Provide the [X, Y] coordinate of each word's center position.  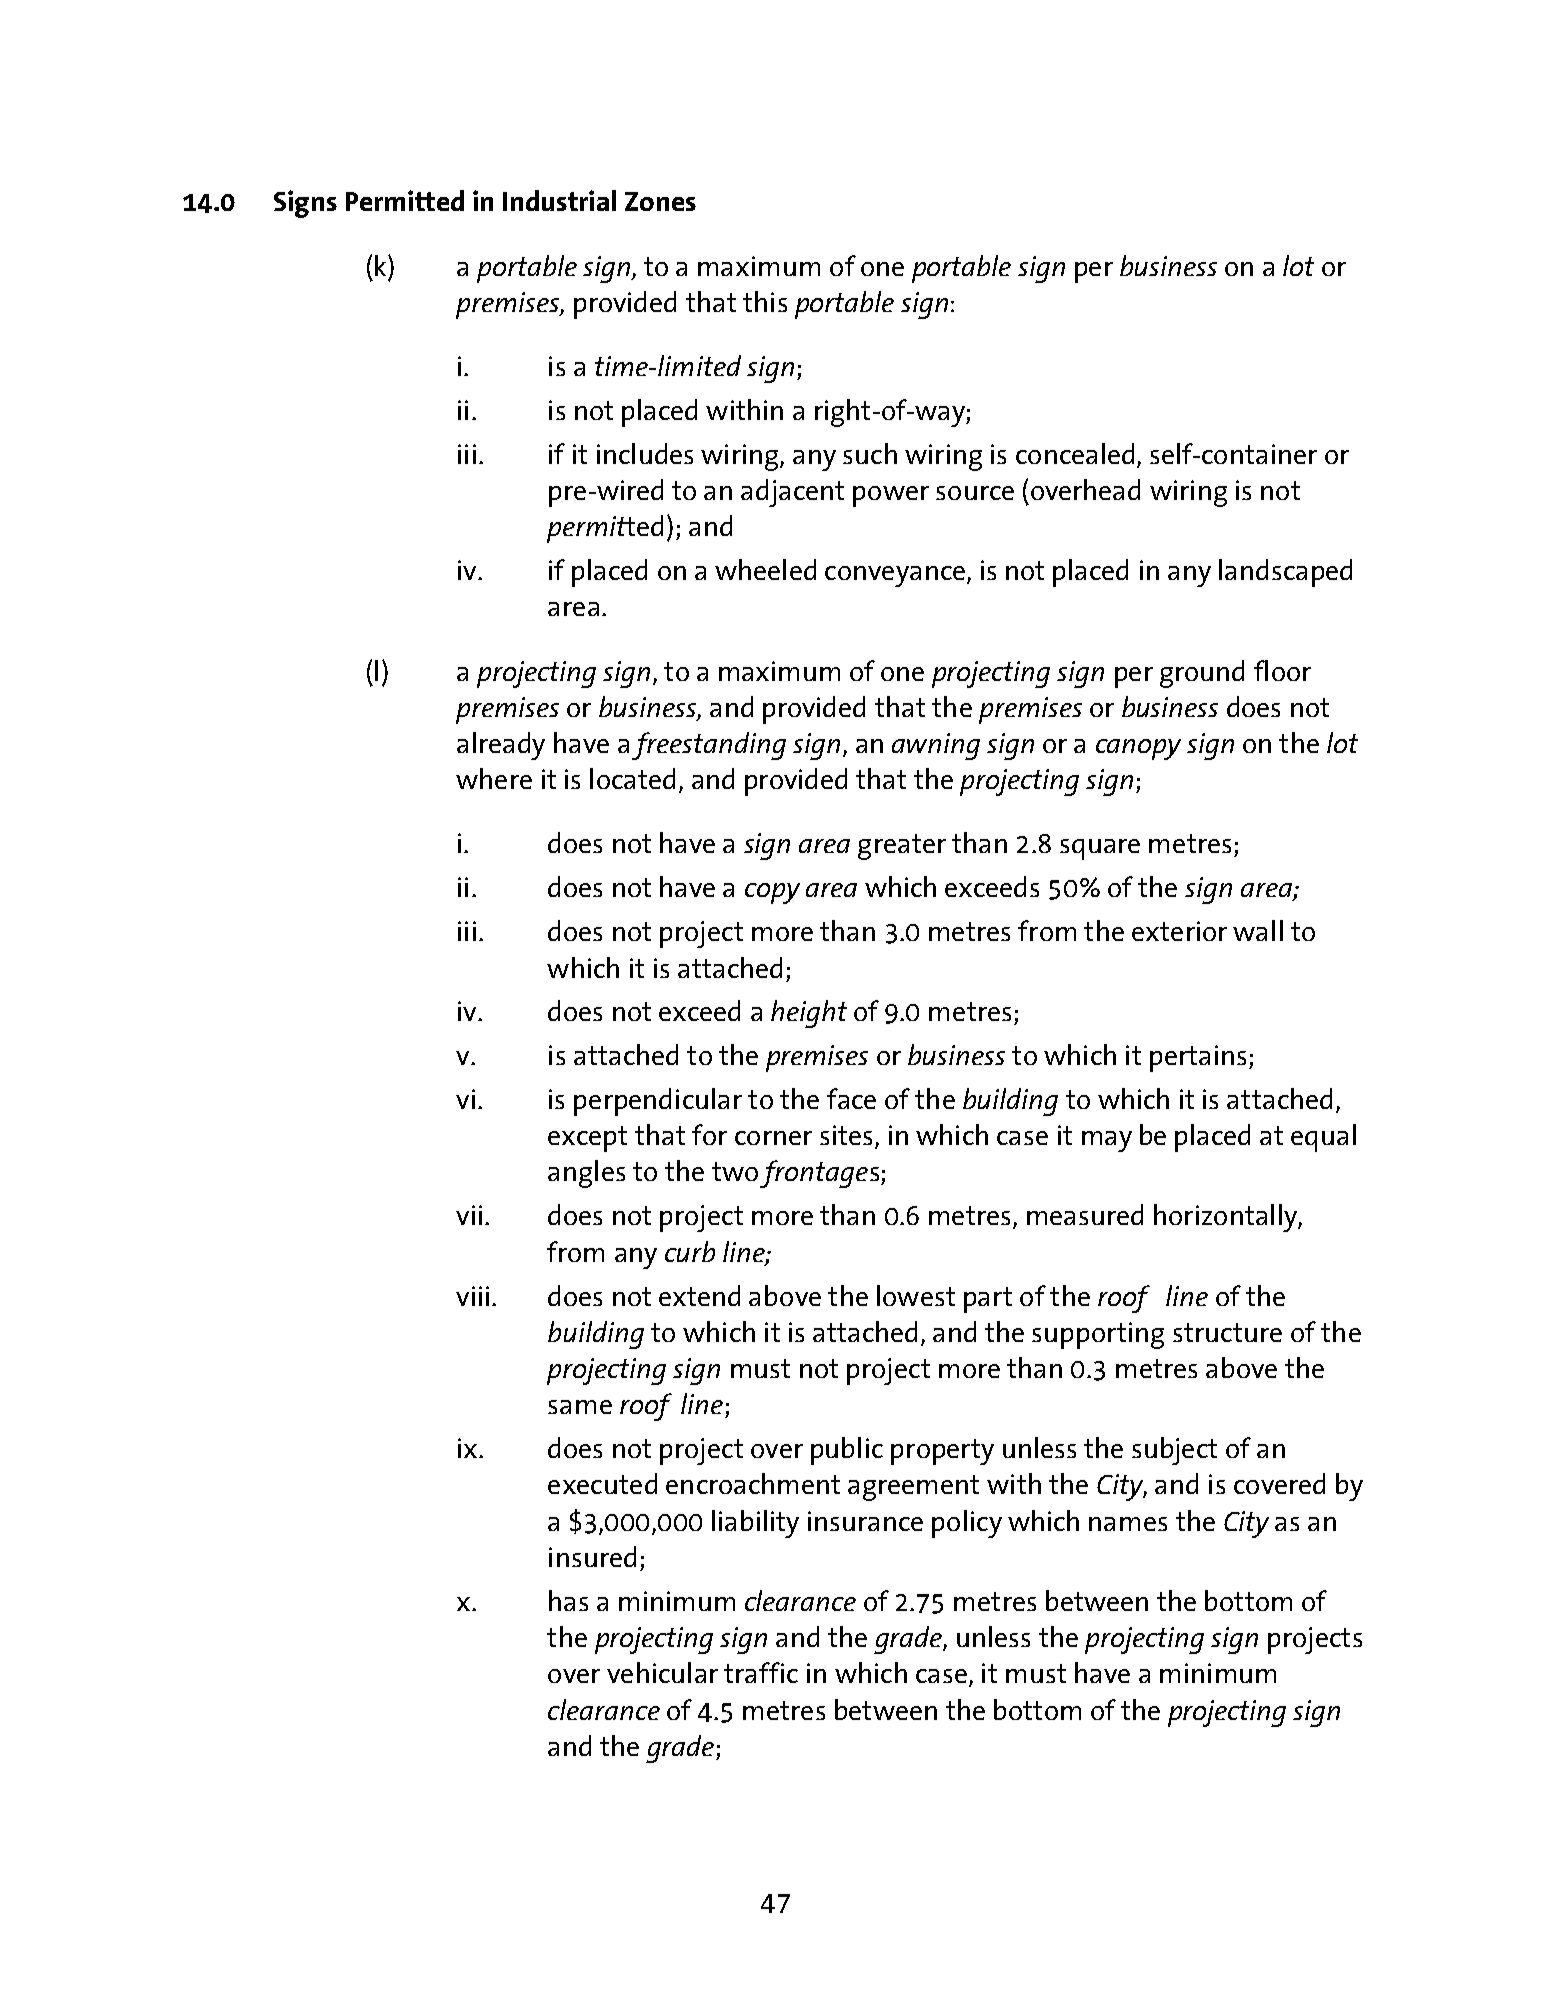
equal [1323, 1138]
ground [1202, 674]
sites [846, 1135]
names [1128, 1524]
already [501, 746]
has [568, 1600]
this [765, 301]
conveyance [895, 576]
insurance [865, 1521]
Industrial [559, 200]
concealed [1075, 453]
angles [586, 1174]
